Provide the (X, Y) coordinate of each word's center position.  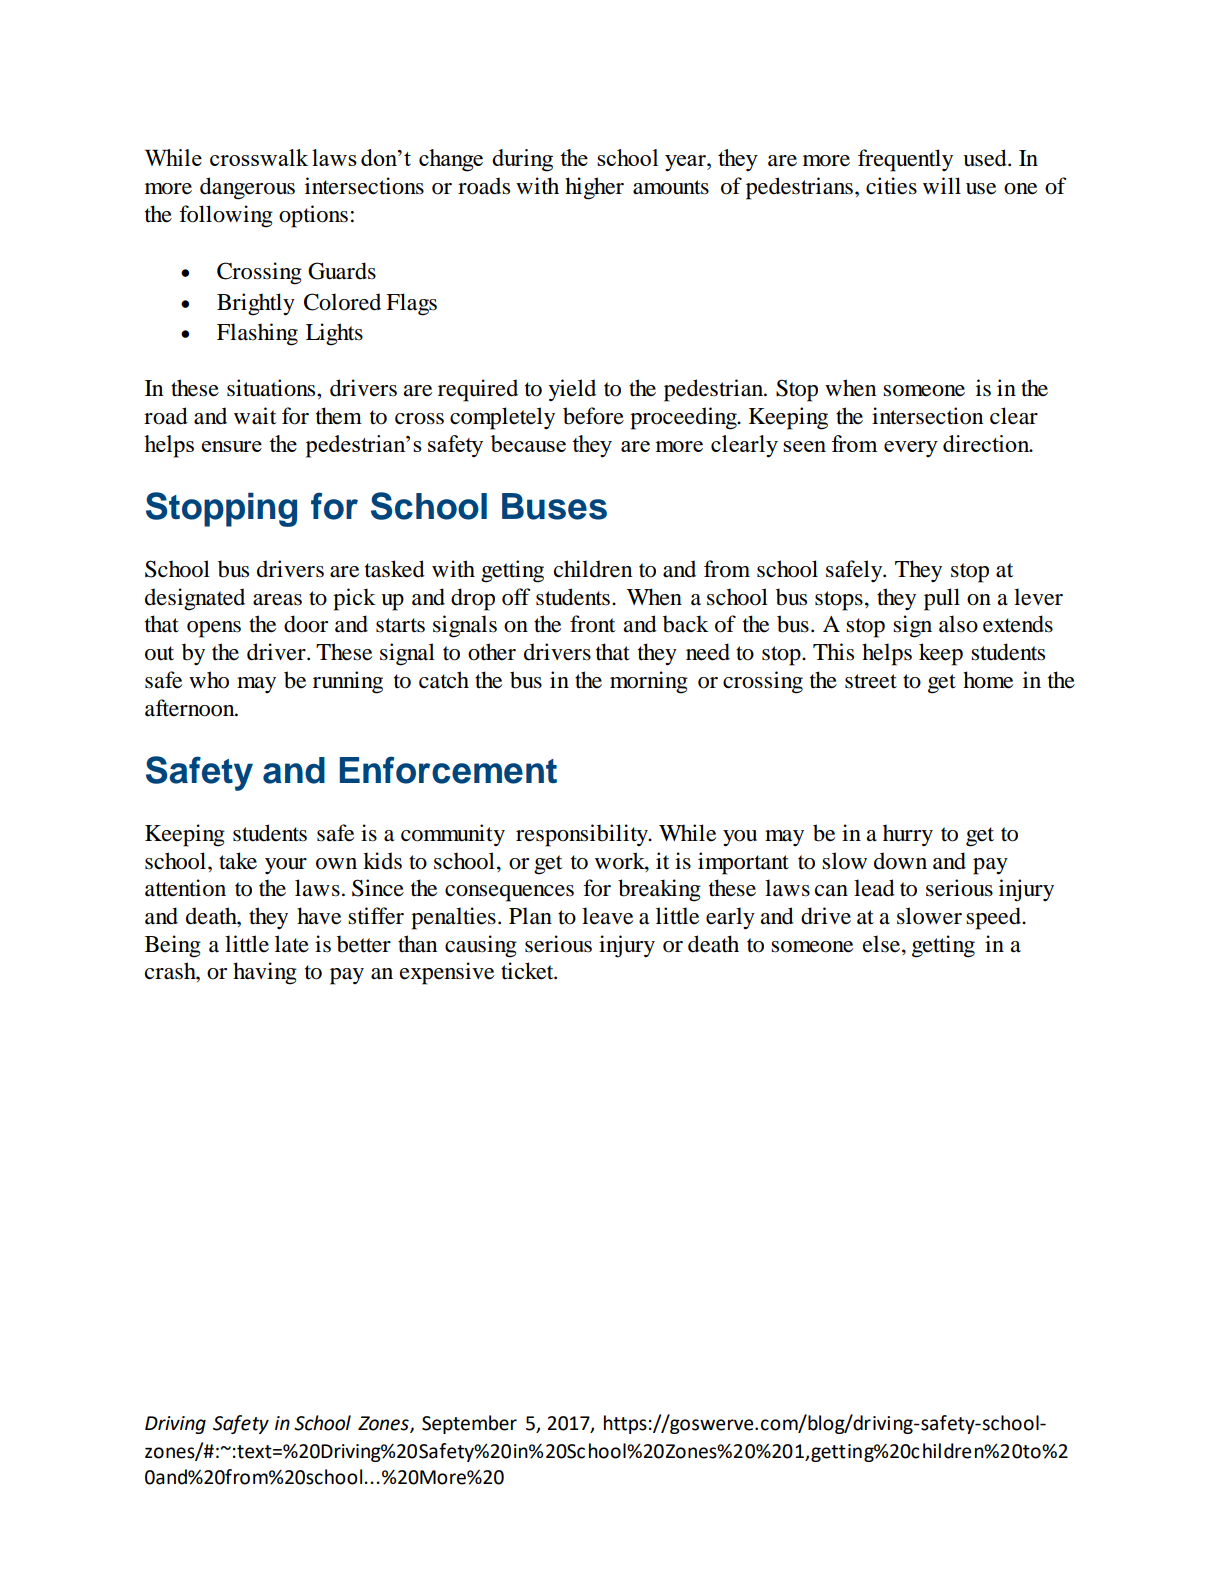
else (883, 944)
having (265, 973)
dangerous (247, 188)
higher (594, 188)
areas (277, 600)
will (942, 185)
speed (994, 918)
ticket (528, 971)
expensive (447, 973)
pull (942, 599)
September (469, 1424)
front (593, 624)
